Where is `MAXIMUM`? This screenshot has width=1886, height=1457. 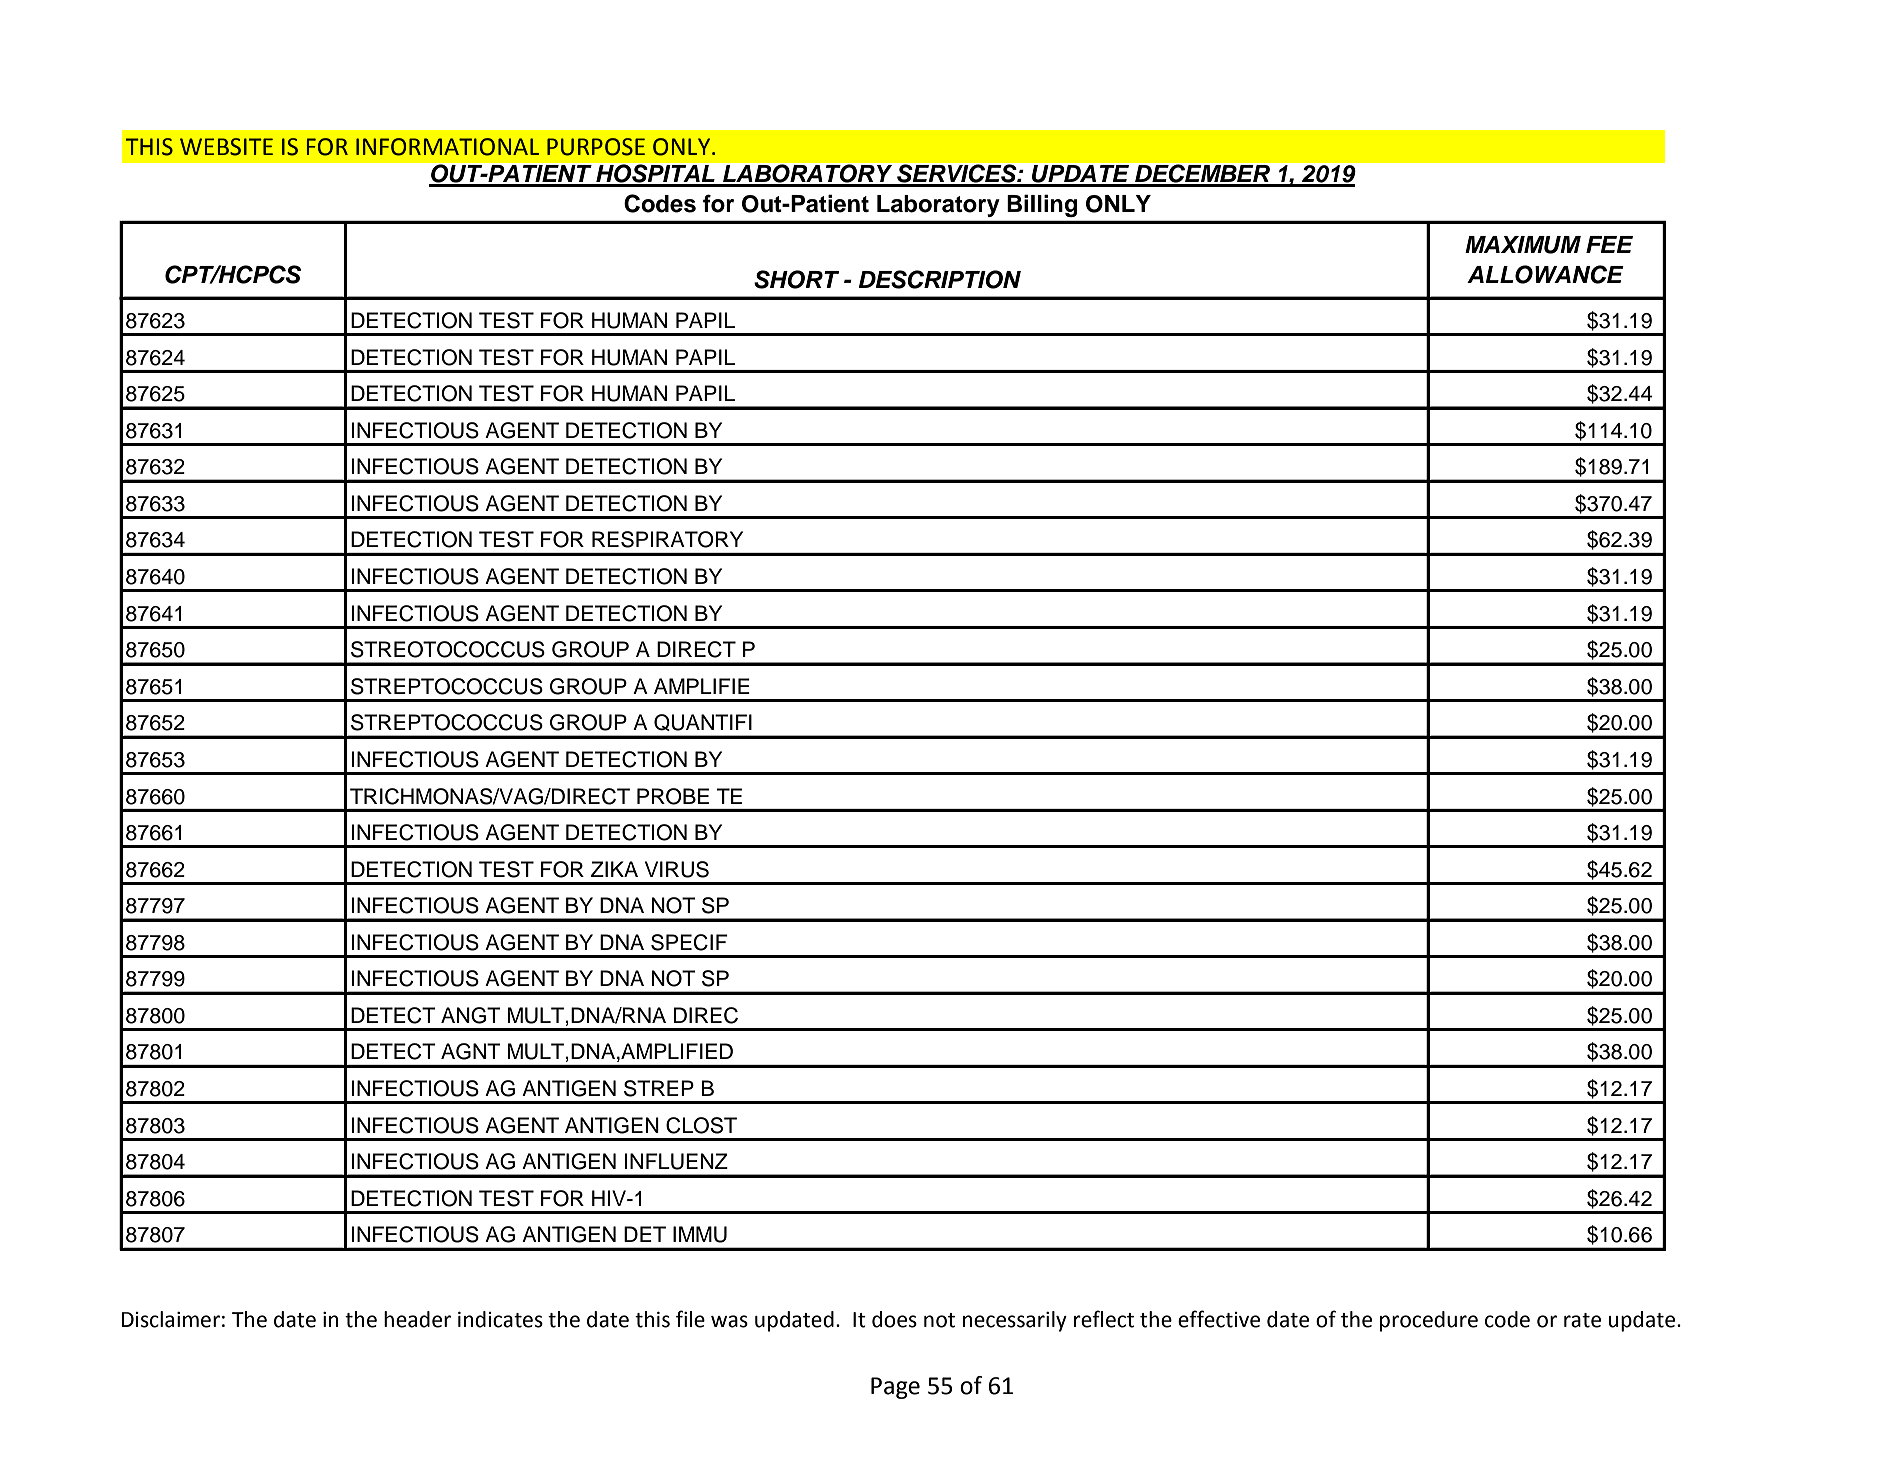 MAXIMUM is located at coordinates (1523, 245).
